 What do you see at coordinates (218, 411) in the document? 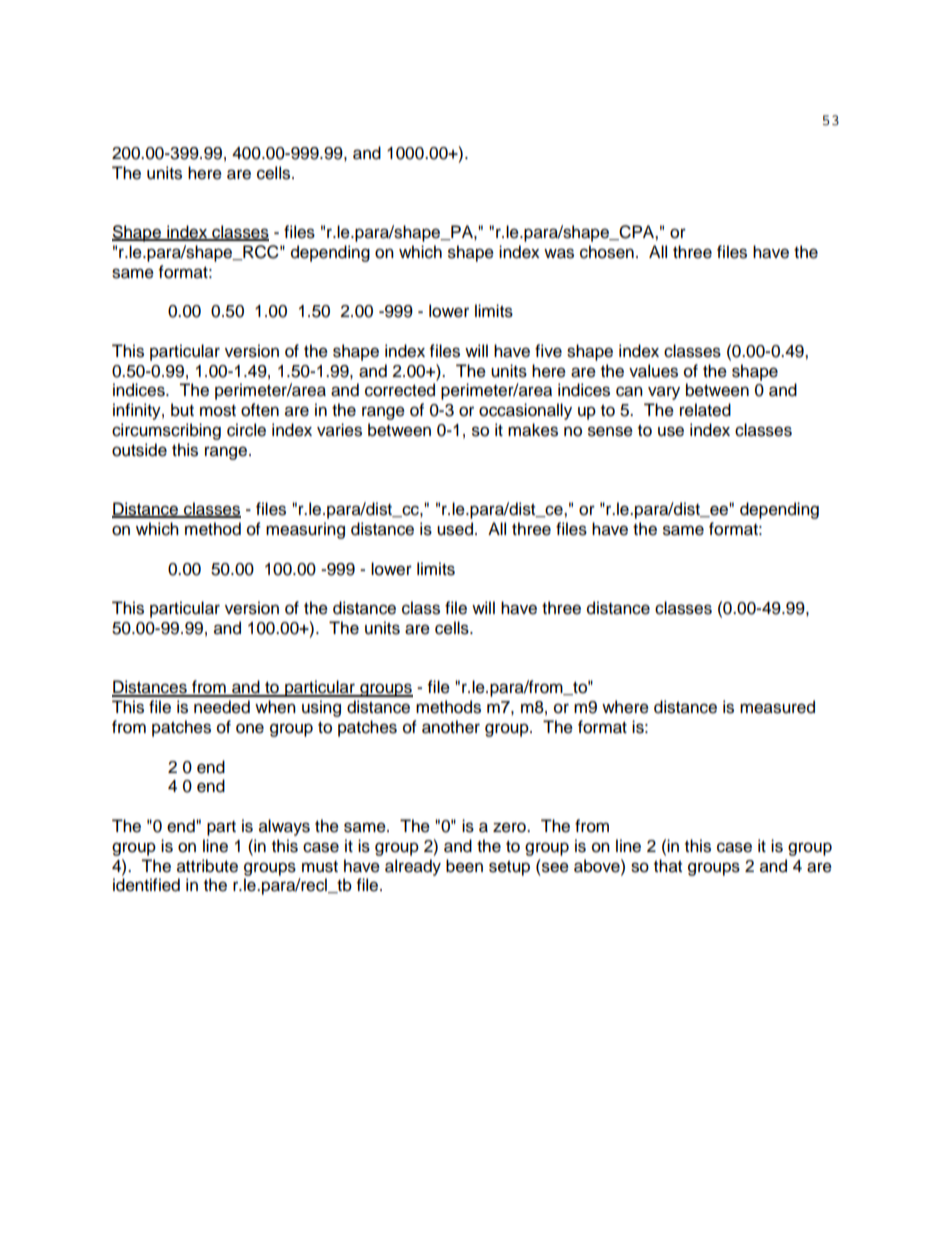
I see `most` at bounding box center [218, 411].
